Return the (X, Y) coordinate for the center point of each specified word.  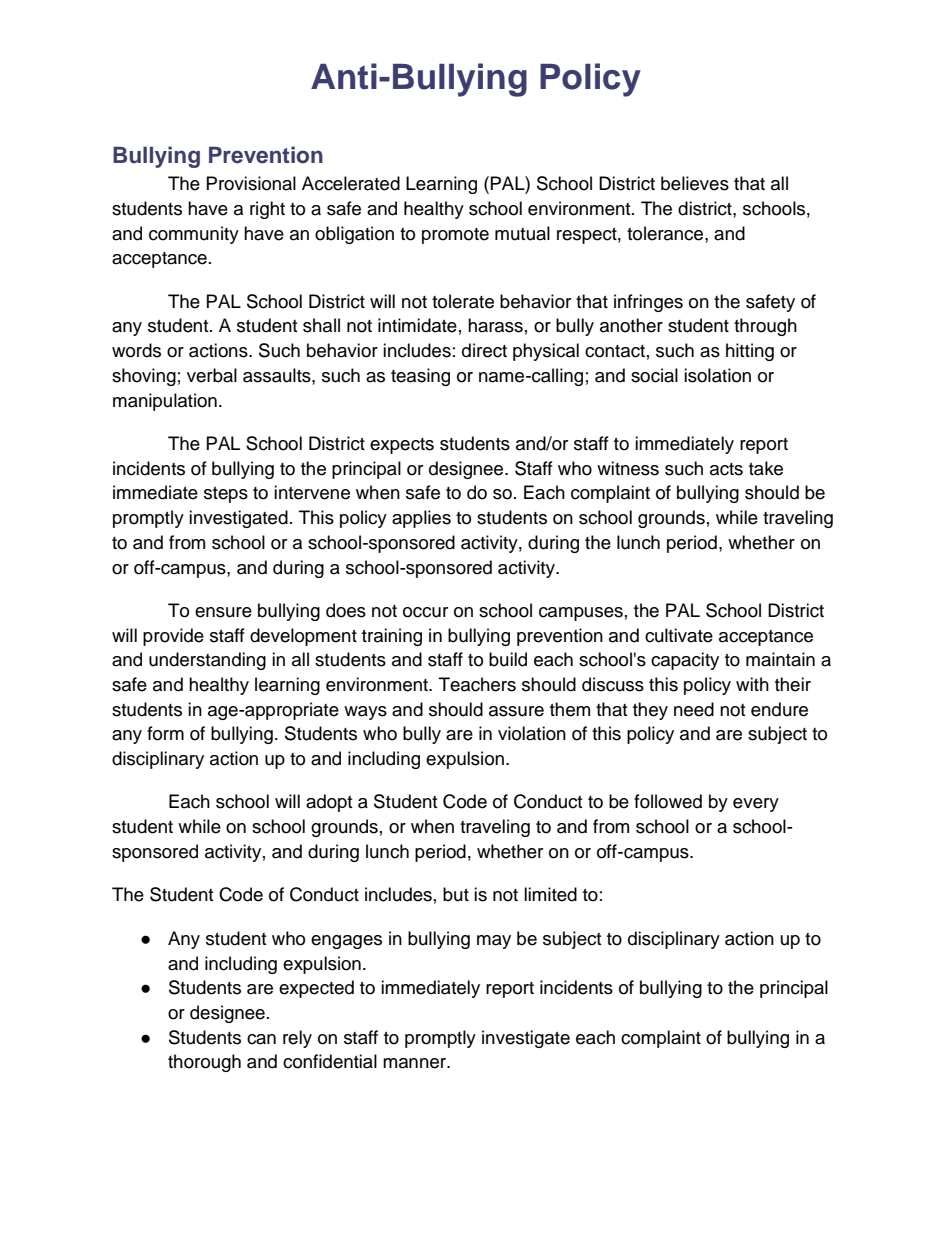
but (456, 894)
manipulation (165, 402)
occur (425, 612)
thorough (204, 1063)
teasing (420, 377)
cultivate (679, 635)
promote (455, 236)
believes (695, 183)
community (194, 235)
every (756, 805)
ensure (223, 612)
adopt (329, 803)
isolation (717, 375)
